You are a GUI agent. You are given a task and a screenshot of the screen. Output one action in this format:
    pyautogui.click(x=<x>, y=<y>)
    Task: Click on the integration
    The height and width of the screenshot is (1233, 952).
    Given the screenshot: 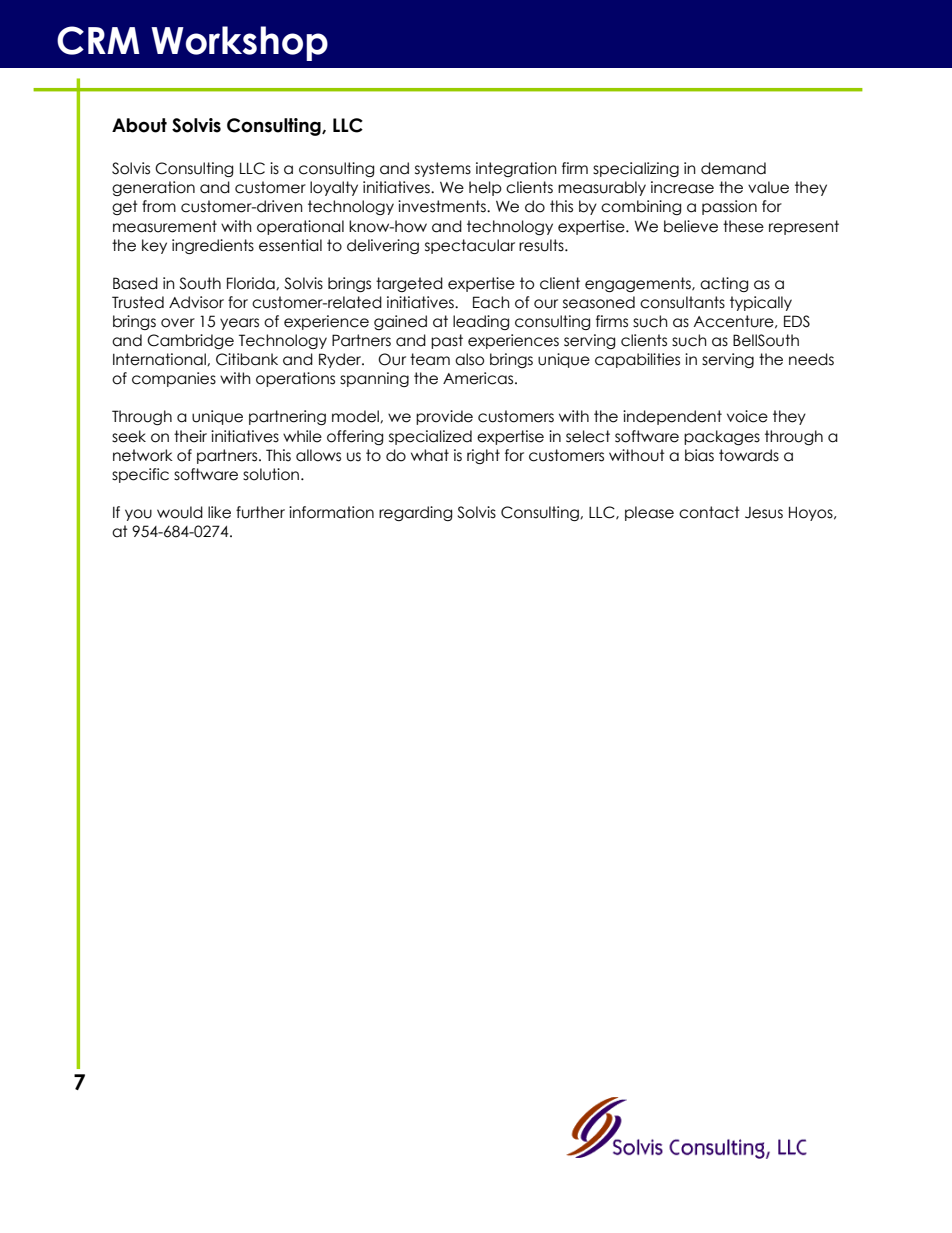 What is the action you would take?
    pyautogui.click(x=516, y=169)
